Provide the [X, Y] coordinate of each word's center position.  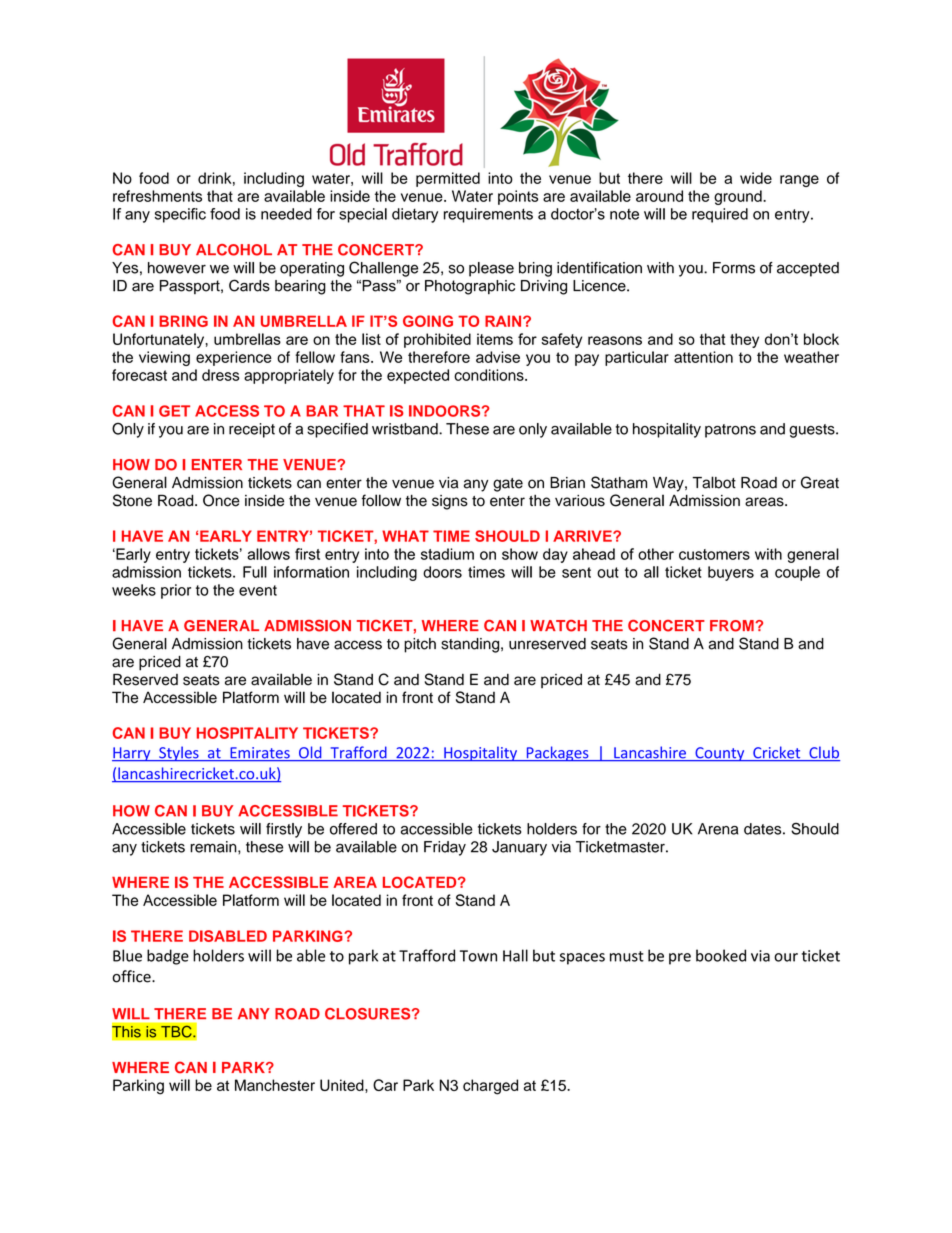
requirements [488, 215]
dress [221, 375]
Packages [557, 754]
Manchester [275, 1085]
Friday [445, 848]
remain [214, 847]
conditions [490, 375]
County [720, 754]
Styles [179, 753]
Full [255, 572]
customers [714, 554]
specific [180, 215]
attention [703, 357]
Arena [718, 829]
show [520, 554]
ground [739, 197]
